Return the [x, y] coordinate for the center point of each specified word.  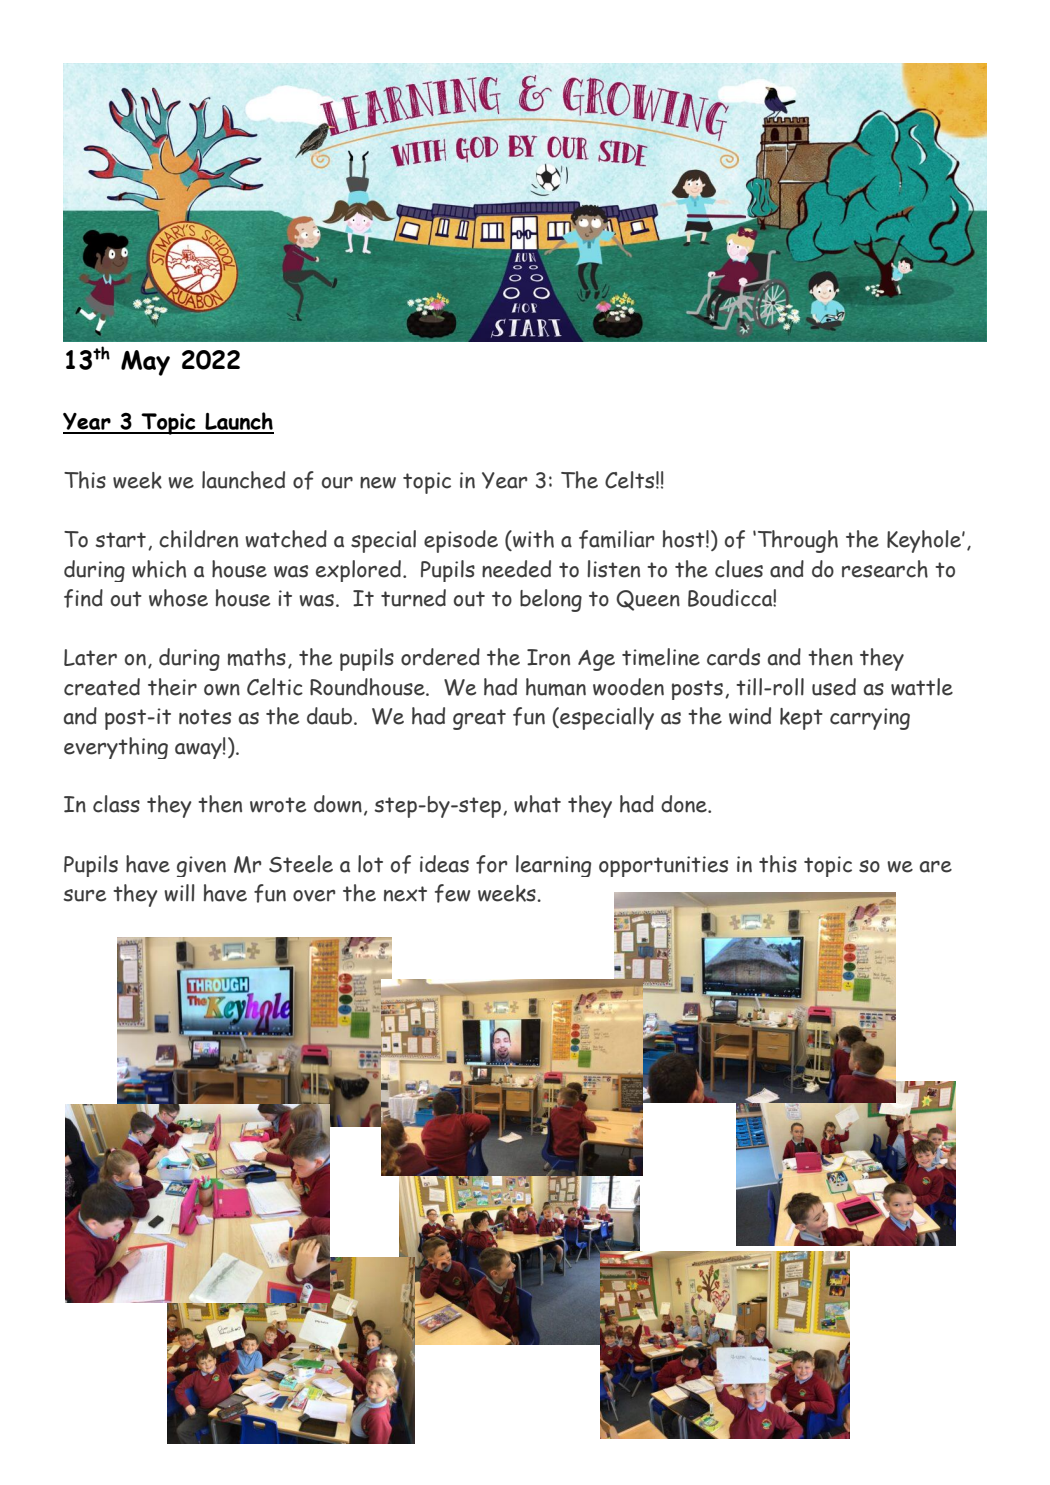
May [145, 363]
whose [178, 598]
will [179, 893]
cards [733, 657]
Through [798, 541]
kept [801, 719]
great [479, 719]
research [885, 569]
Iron [548, 657]
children [198, 539]
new [378, 483]
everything [116, 748]
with [532, 539]
